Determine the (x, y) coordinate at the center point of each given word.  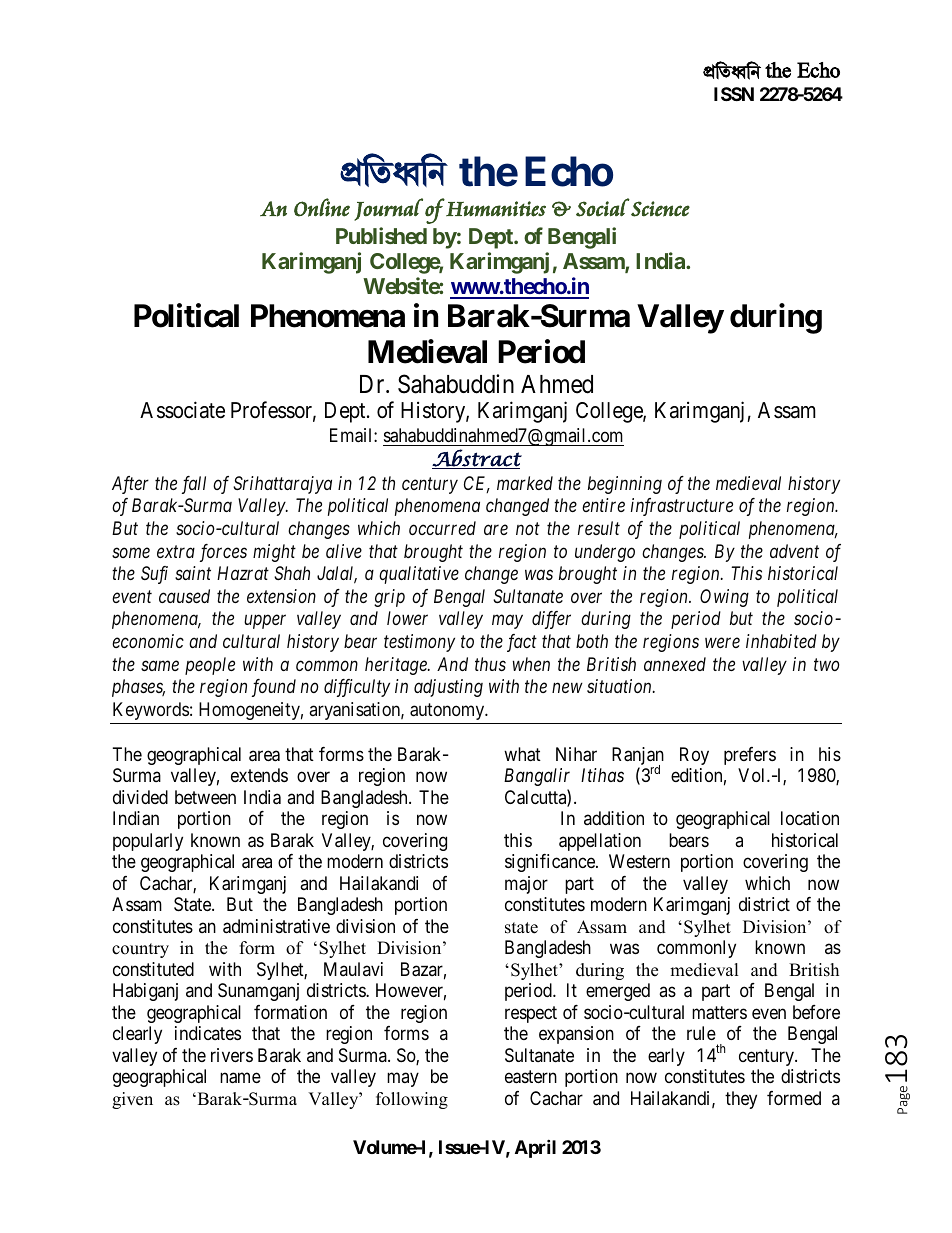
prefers (750, 756)
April (535, 1148)
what (522, 754)
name (240, 1078)
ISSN (734, 94)
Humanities (496, 209)
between (205, 797)
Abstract (477, 459)
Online (322, 207)
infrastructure (682, 507)
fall (194, 485)
